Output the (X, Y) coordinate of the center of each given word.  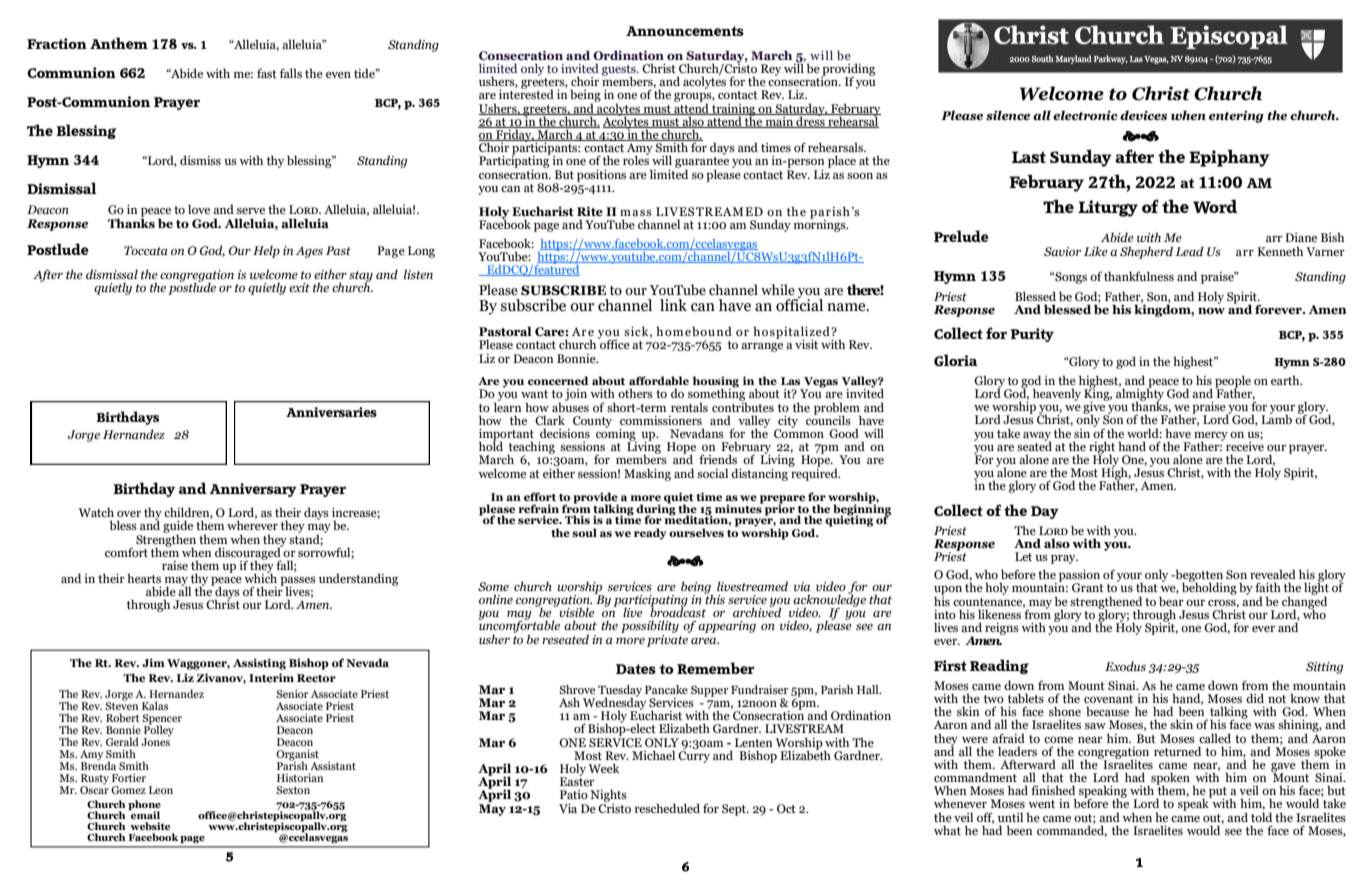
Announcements (685, 31)
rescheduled (667, 808)
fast (267, 73)
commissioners (661, 420)
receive (1245, 445)
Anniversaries (331, 412)
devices (1143, 115)
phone (144, 806)
